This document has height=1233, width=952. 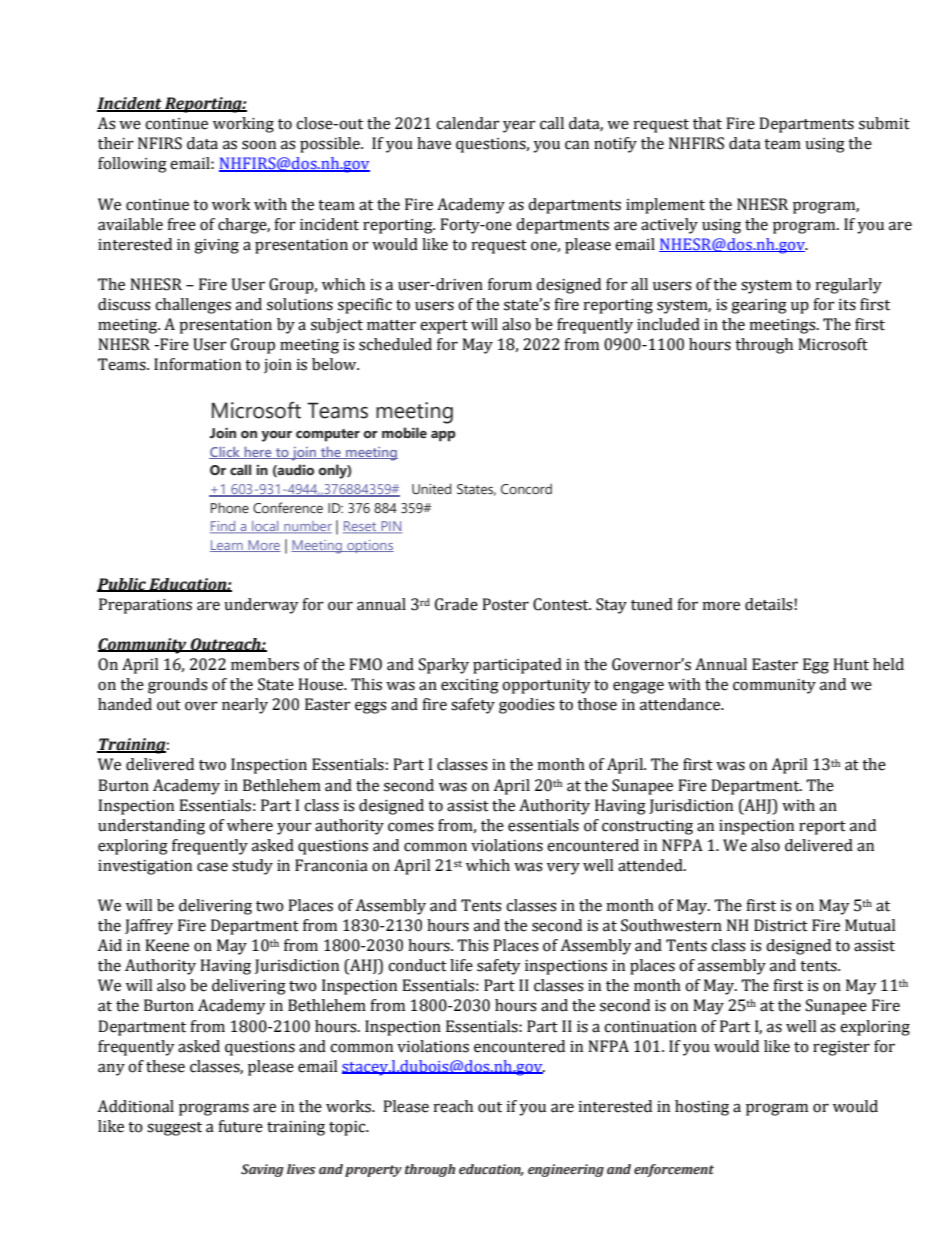 I want to click on that, so click(x=707, y=123).
